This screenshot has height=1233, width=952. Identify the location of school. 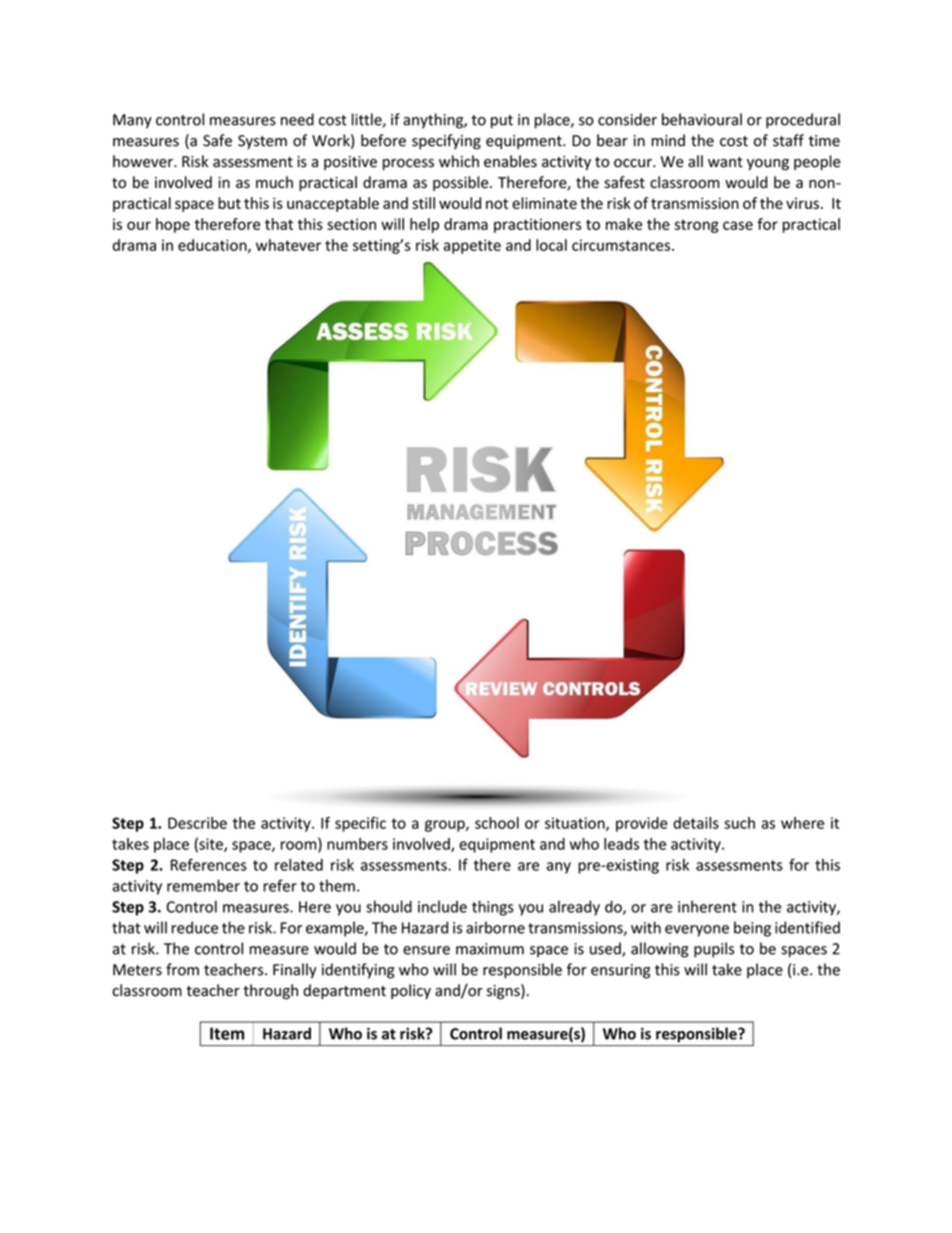
(497, 823).
